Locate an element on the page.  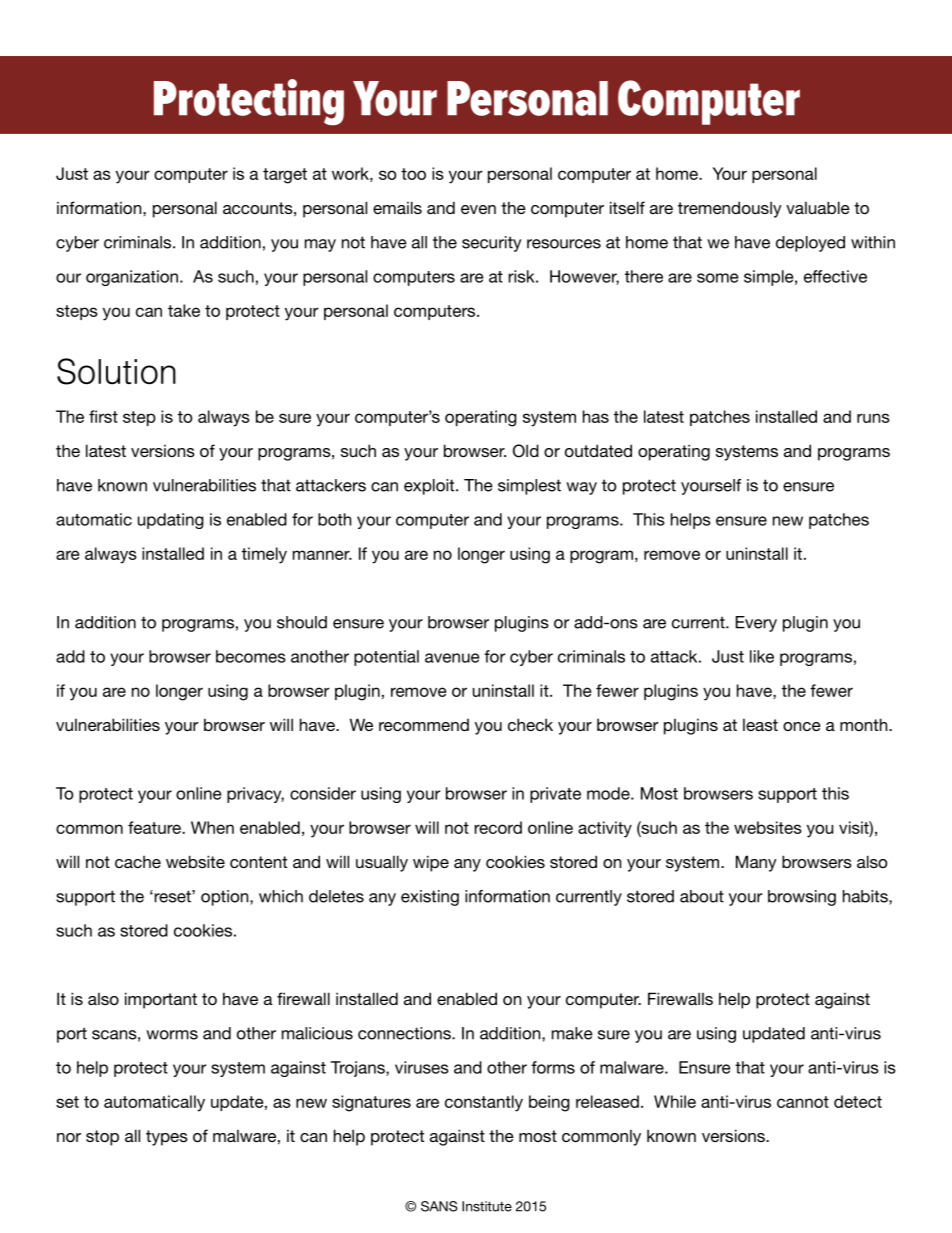
even is located at coordinates (478, 209).
